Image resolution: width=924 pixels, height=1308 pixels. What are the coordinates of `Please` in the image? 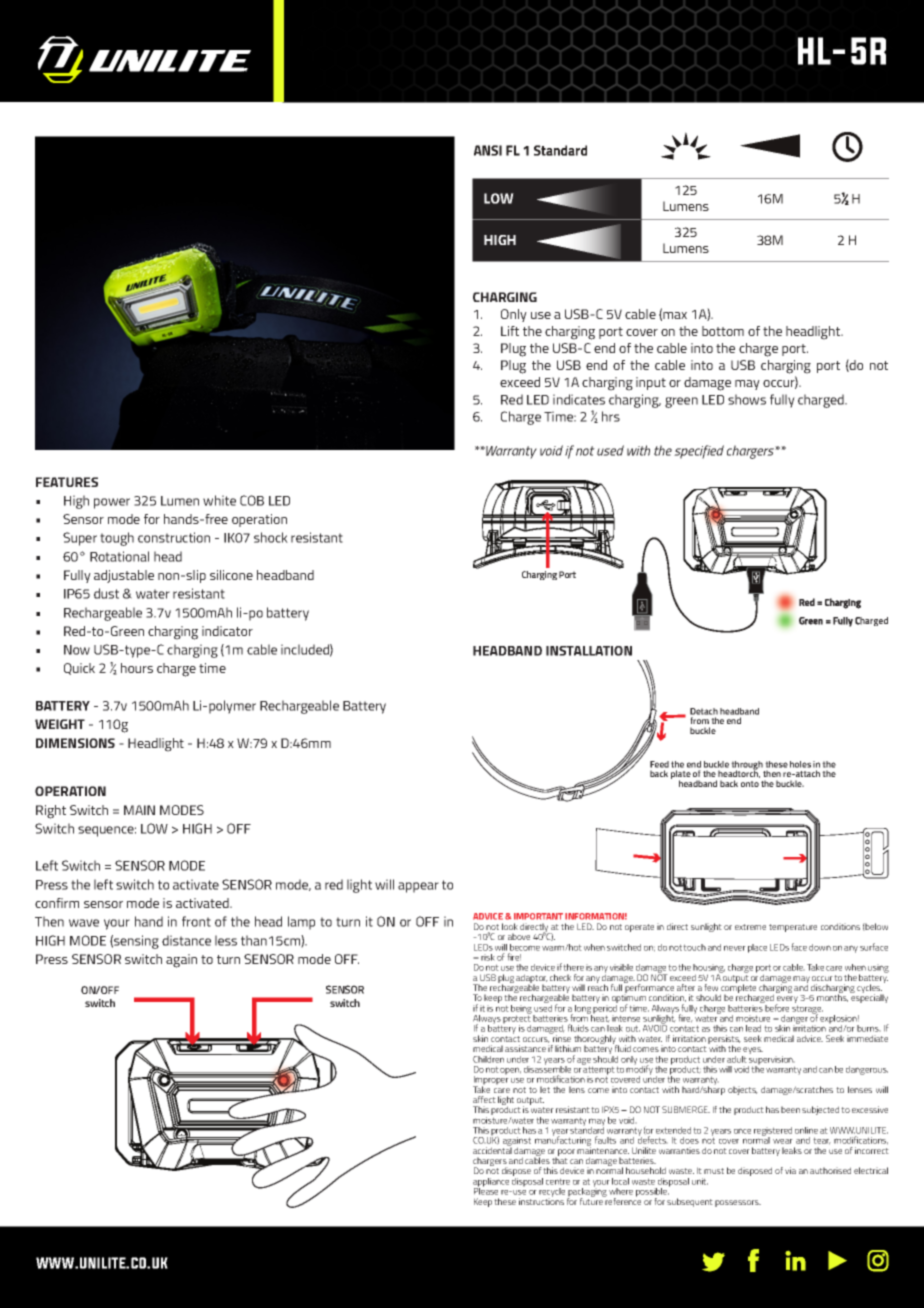 It's located at (486, 1190).
